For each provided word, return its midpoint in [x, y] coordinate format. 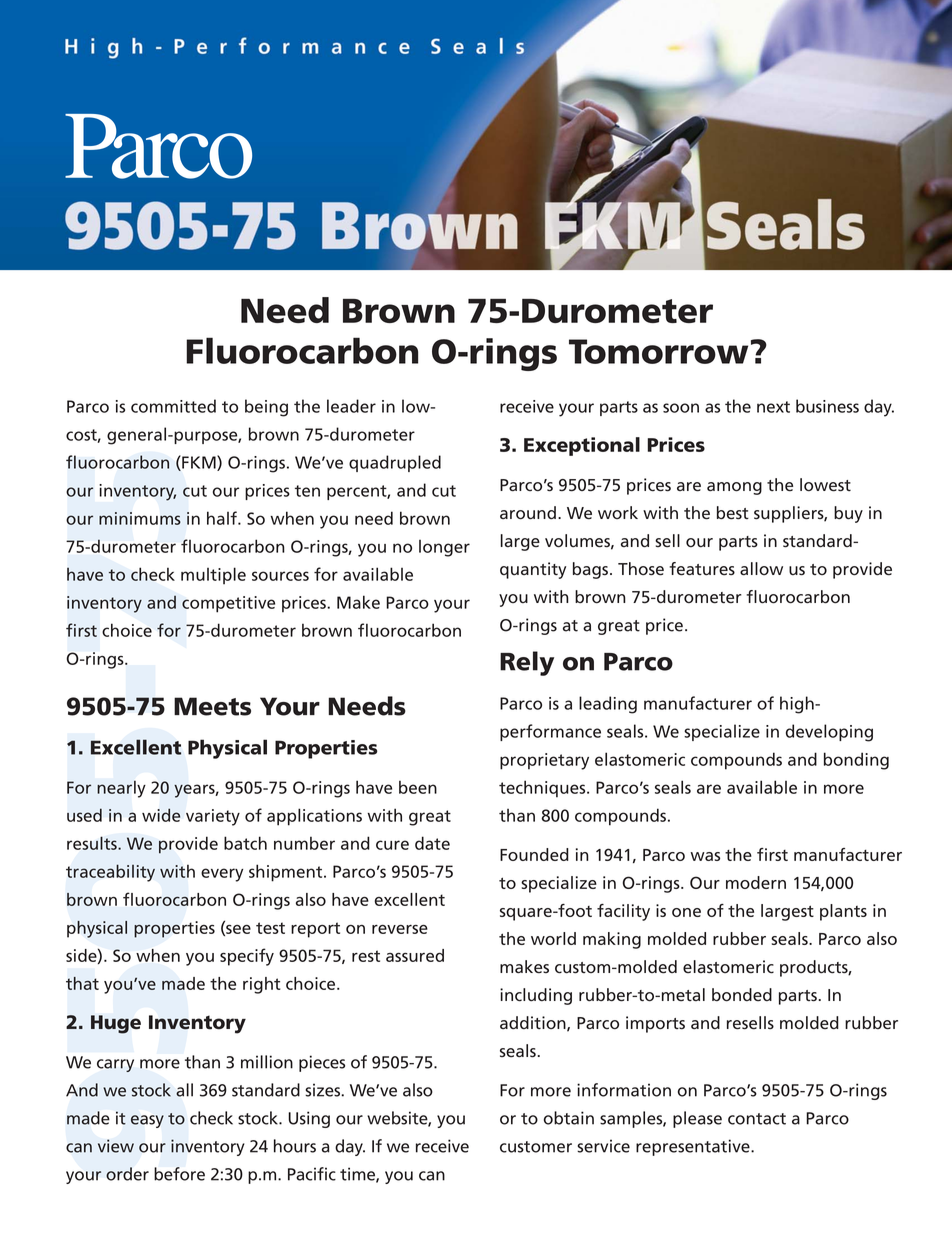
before [179, 1174]
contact [757, 1119]
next [773, 407]
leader [351, 406]
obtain [569, 1118]
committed [173, 406]
